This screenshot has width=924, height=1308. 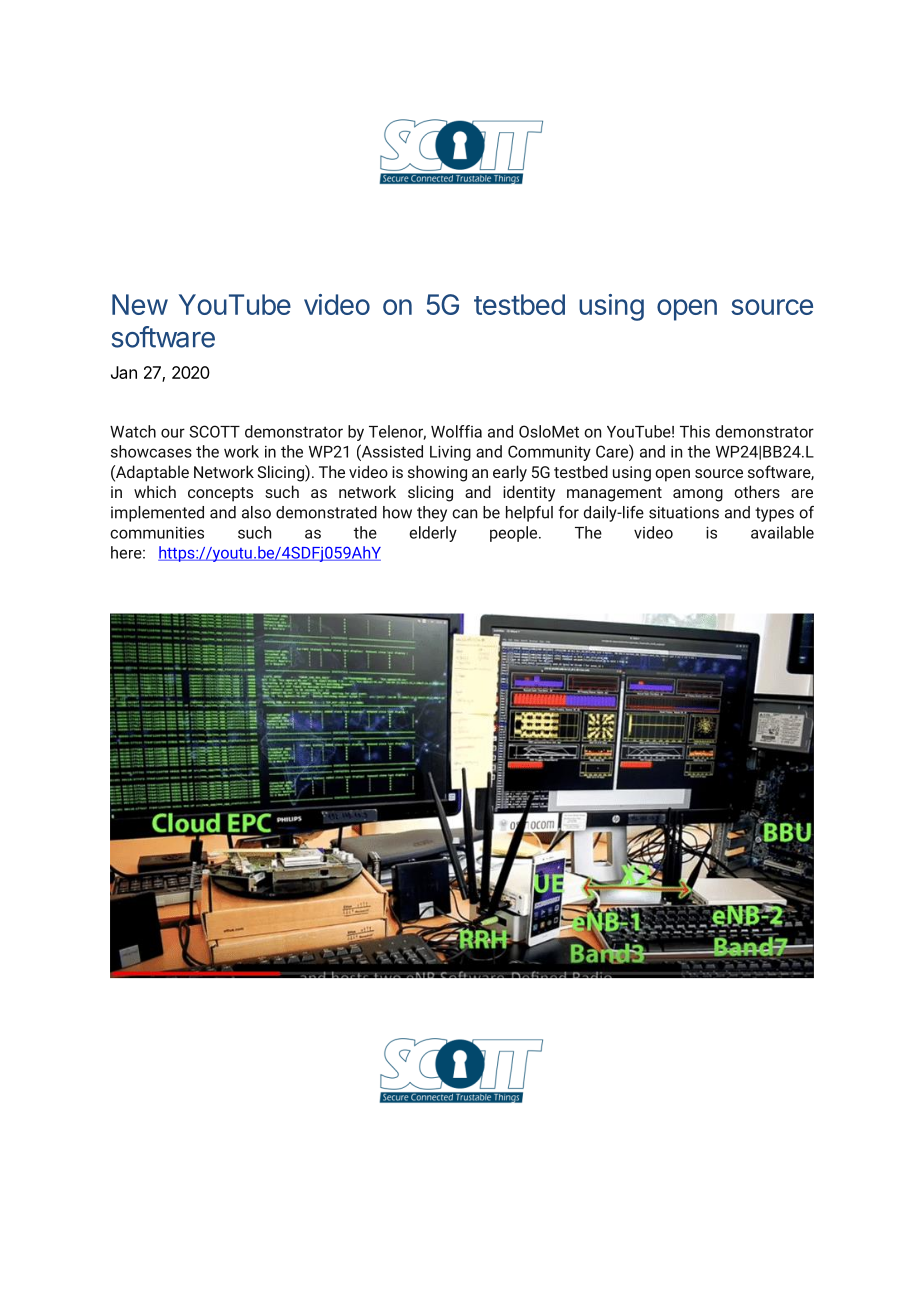 I want to click on early, so click(x=510, y=473).
